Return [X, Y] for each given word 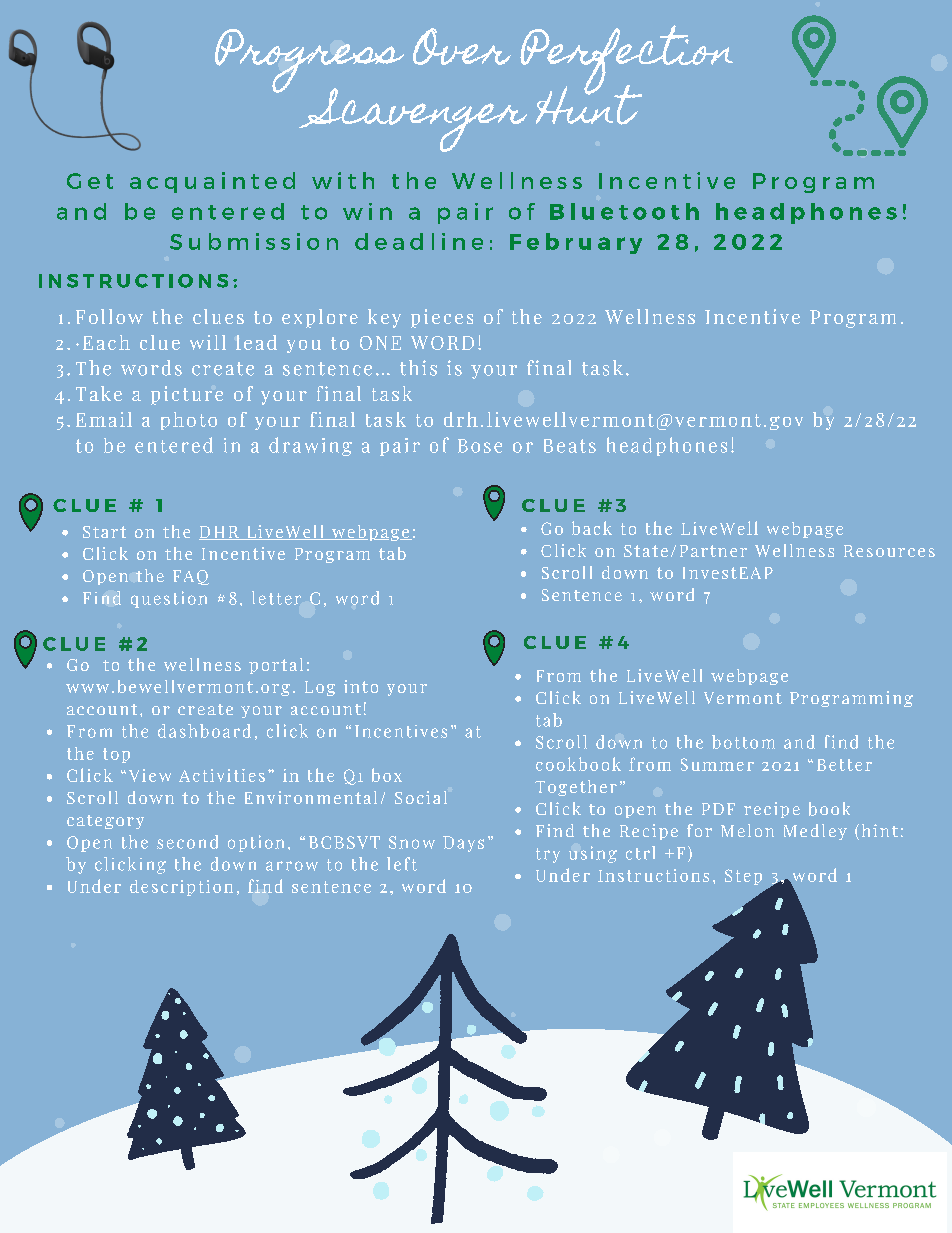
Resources [889, 551]
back [592, 528]
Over [462, 46]
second [187, 842]
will [208, 342]
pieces [442, 318]
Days [463, 844]
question [169, 599]
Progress [309, 62]
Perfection [626, 61]
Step [743, 877]
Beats [570, 446]
